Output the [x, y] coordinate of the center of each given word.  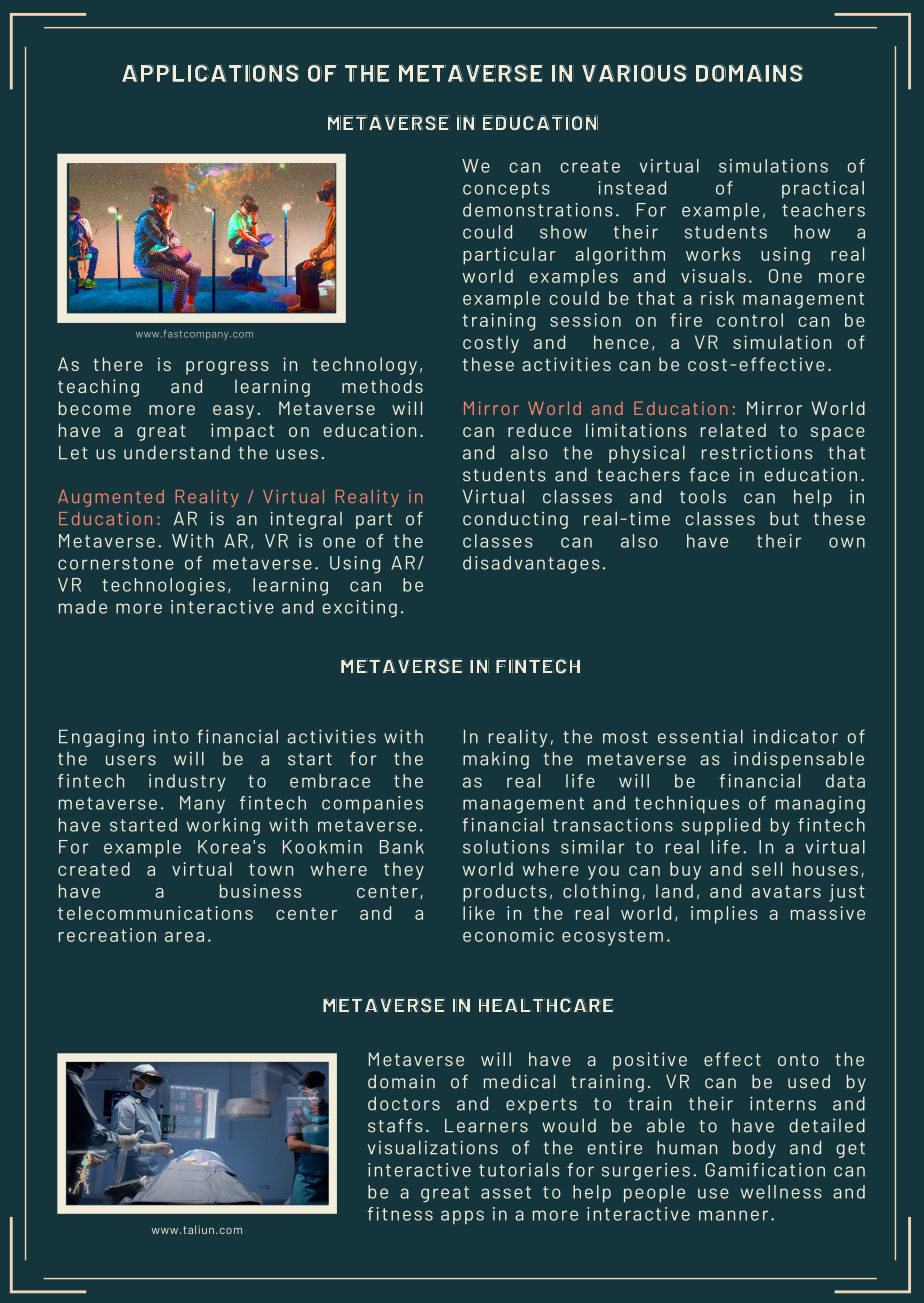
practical [823, 189]
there [118, 364]
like [479, 913]
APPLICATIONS [210, 73]
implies [724, 915]
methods [382, 386]
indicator [795, 736]
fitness [400, 1214]
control [750, 320]
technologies [163, 587]
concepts [506, 190]
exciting [360, 609]
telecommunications [155, 913]
